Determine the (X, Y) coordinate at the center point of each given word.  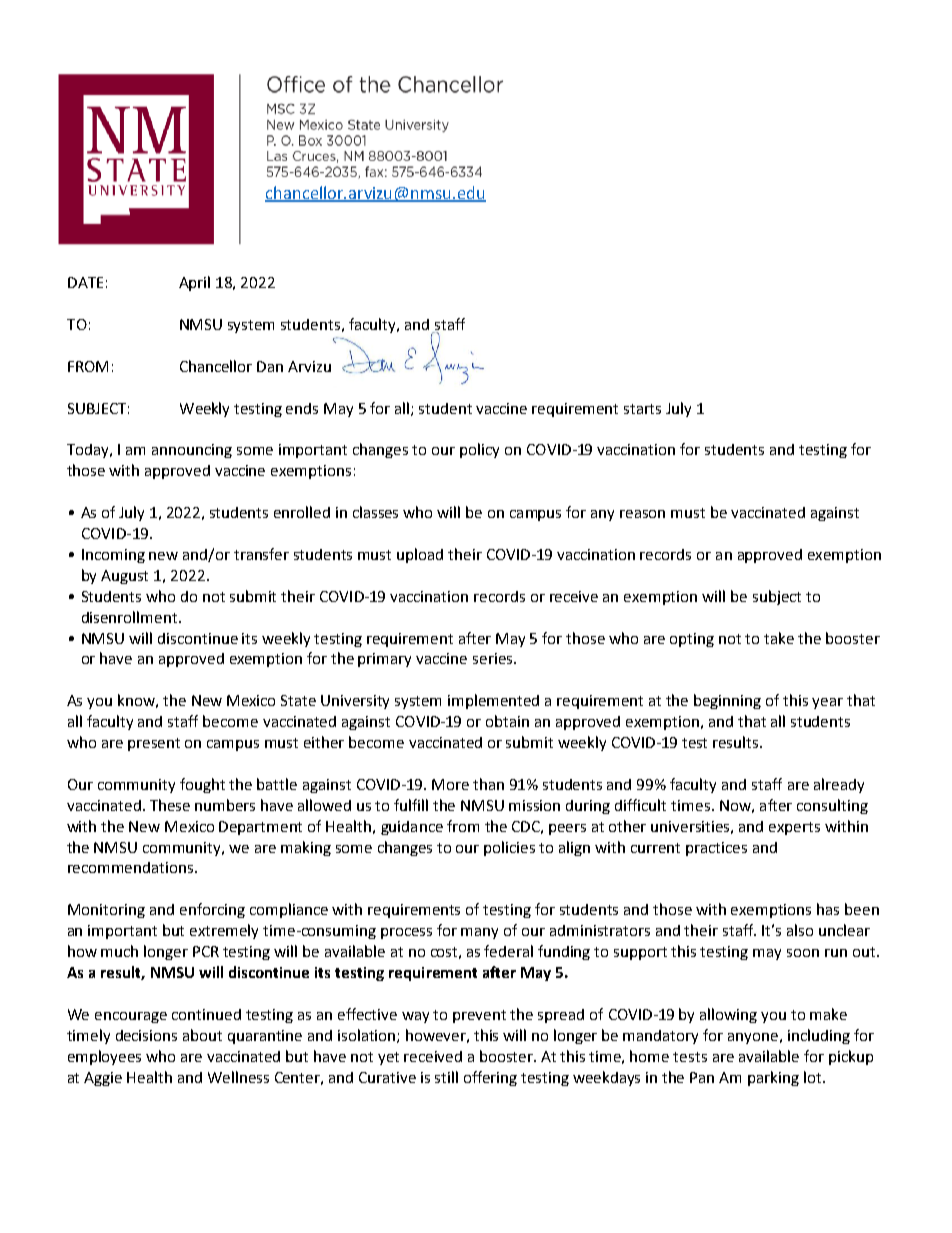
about (202, 1035)
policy (479, 450)
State (298, 700)
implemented (493, 701)
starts (642, 409)
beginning (727, 701)
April (194, 283)
